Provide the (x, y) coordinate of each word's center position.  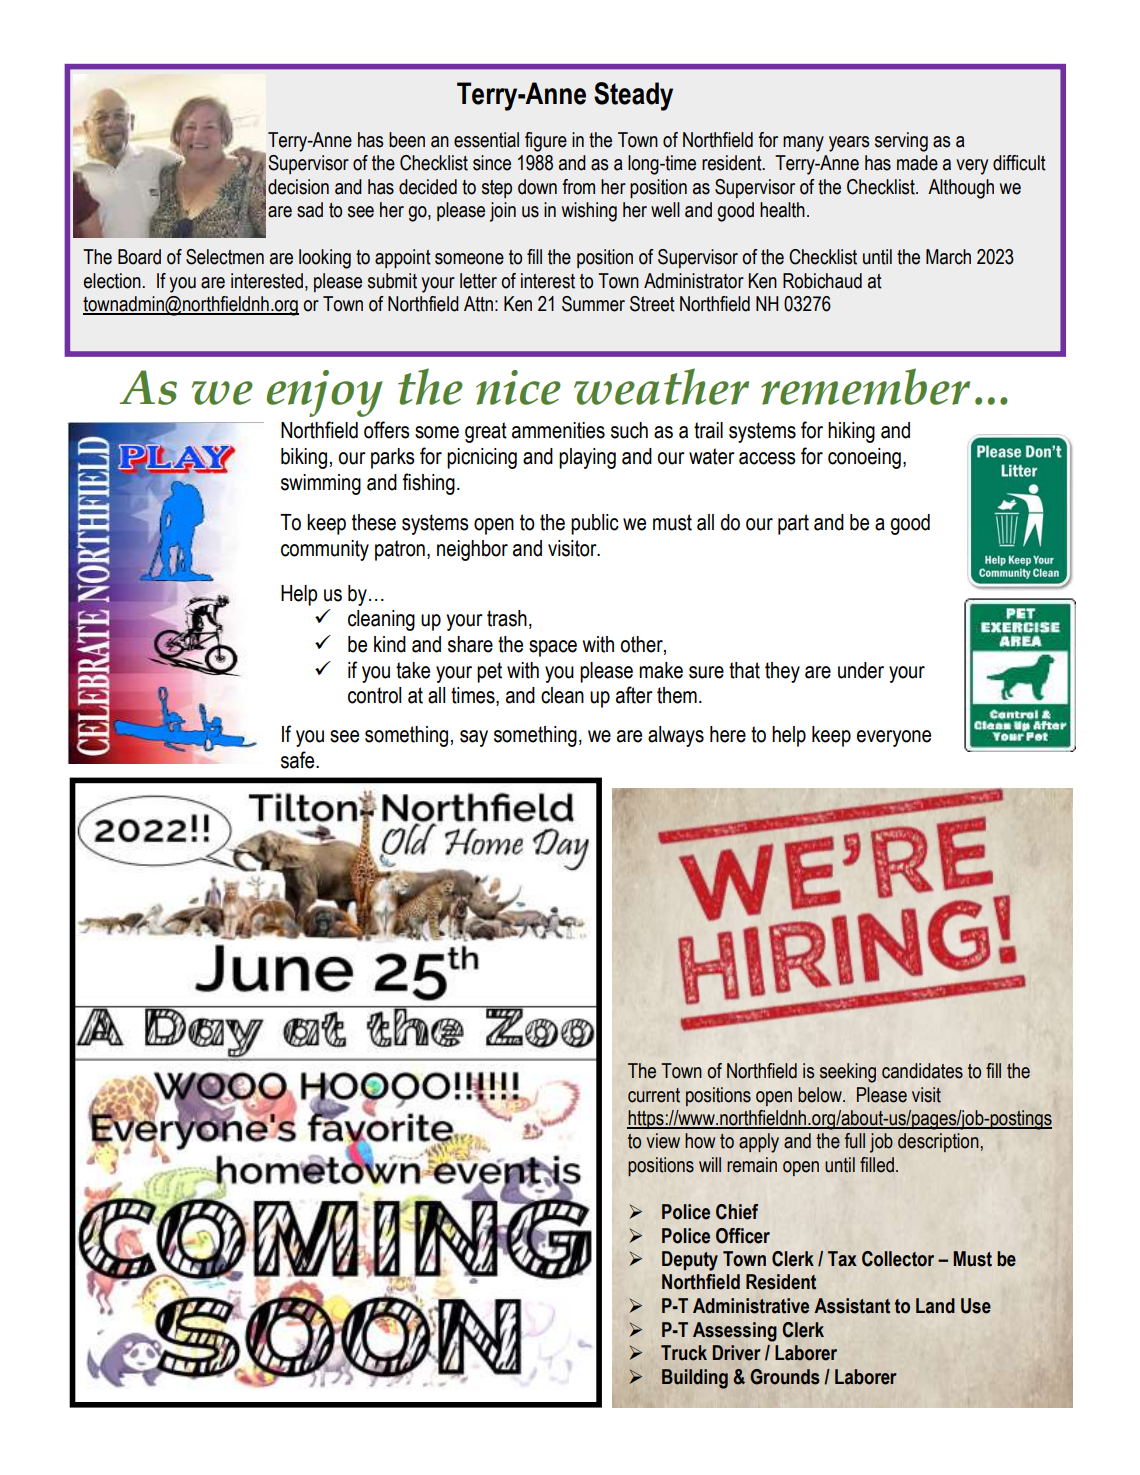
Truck (684, 1353)
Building (695, 1379)
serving (901, 142)
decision (298, 187)
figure (546, 142)
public (595, 524)
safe (299, 760)
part (793, 524)
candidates (922, 1071)
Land (935, 1306)
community (325, 550)
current (654, 1095)
